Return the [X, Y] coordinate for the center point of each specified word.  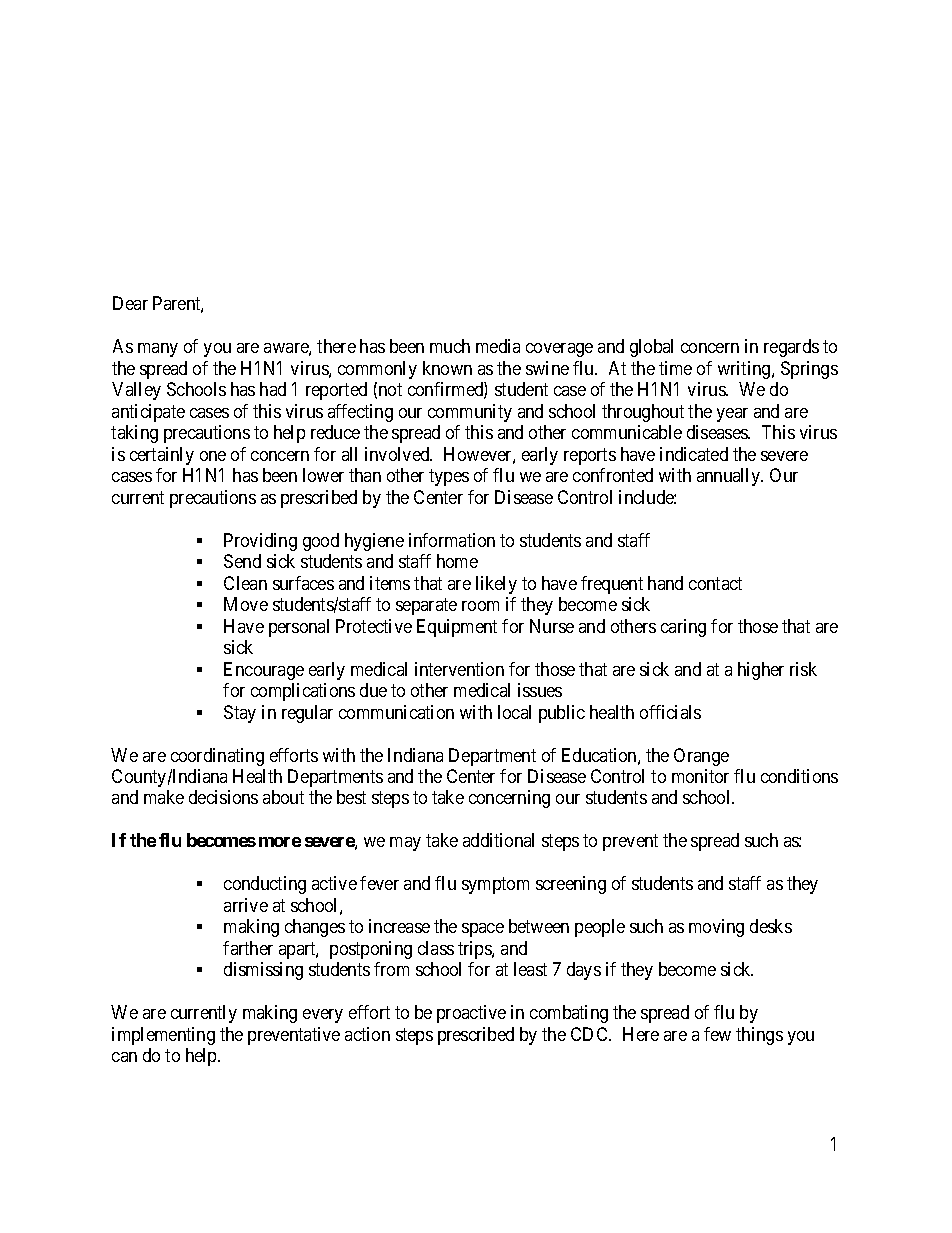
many [158, 350]
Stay [240, 714]
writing [745, 370]
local [514, 712]
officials [670, 712]
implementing [163, 1036]
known [447, 368]
